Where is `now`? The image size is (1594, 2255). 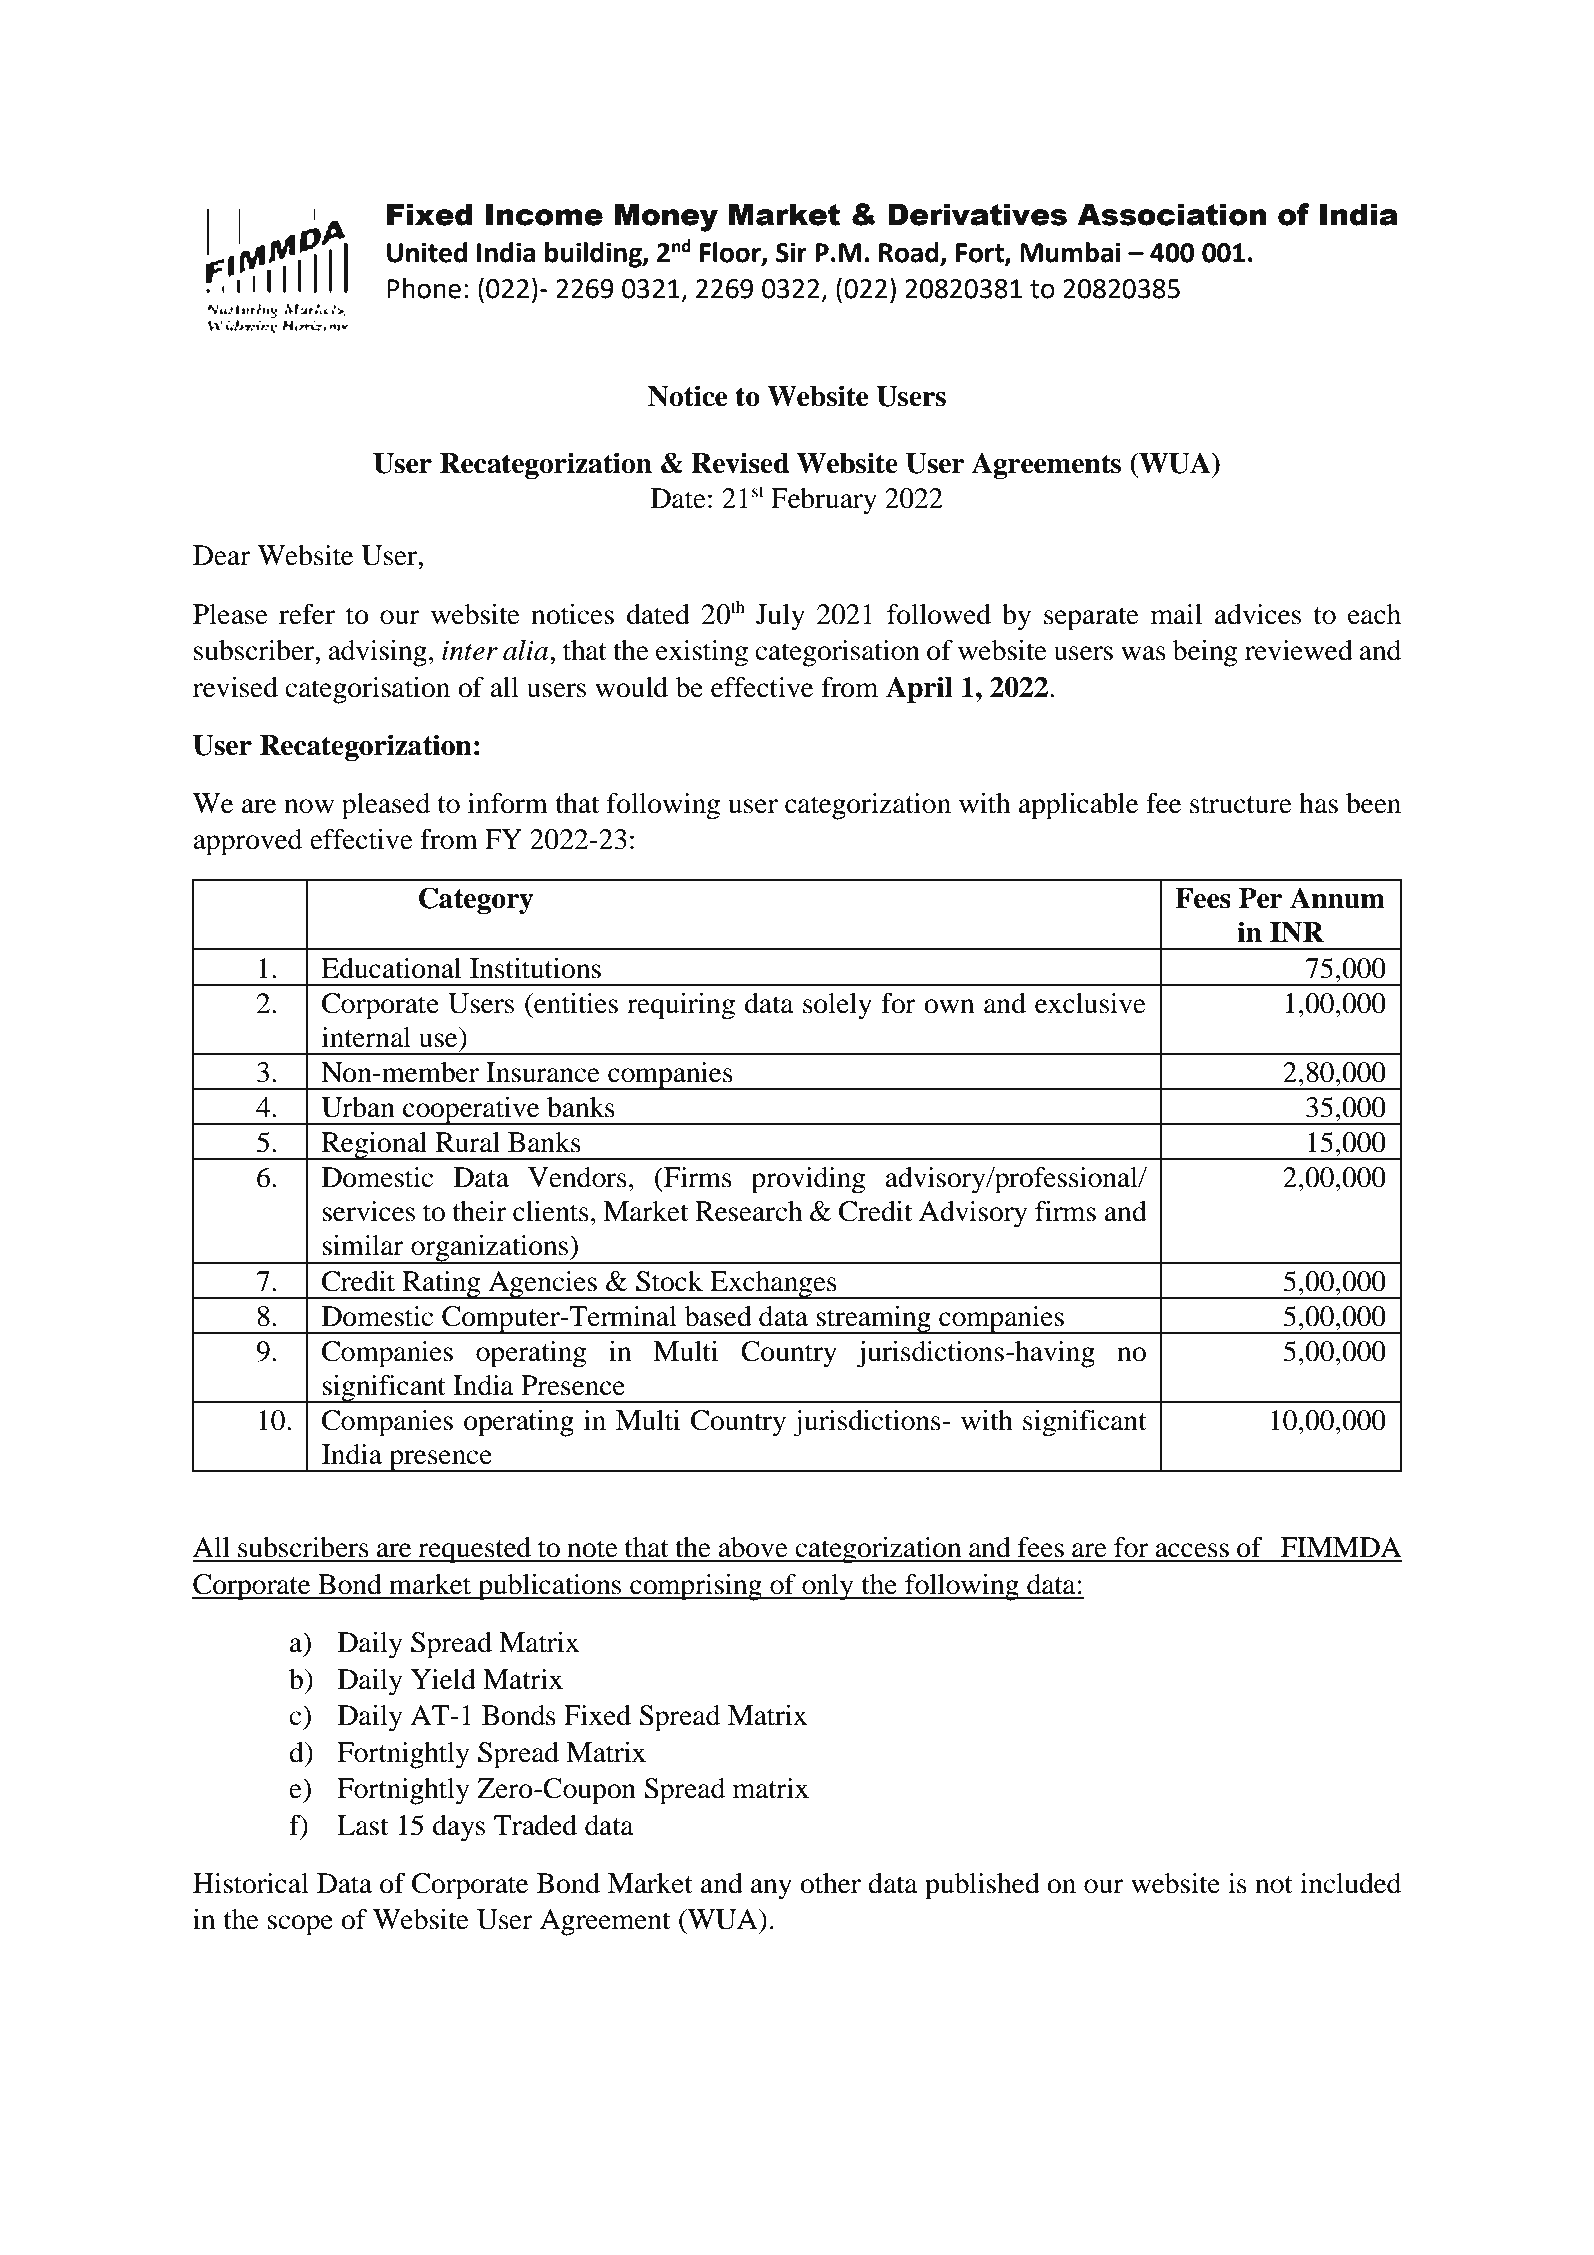
now is located at coordinates (309, 806).
